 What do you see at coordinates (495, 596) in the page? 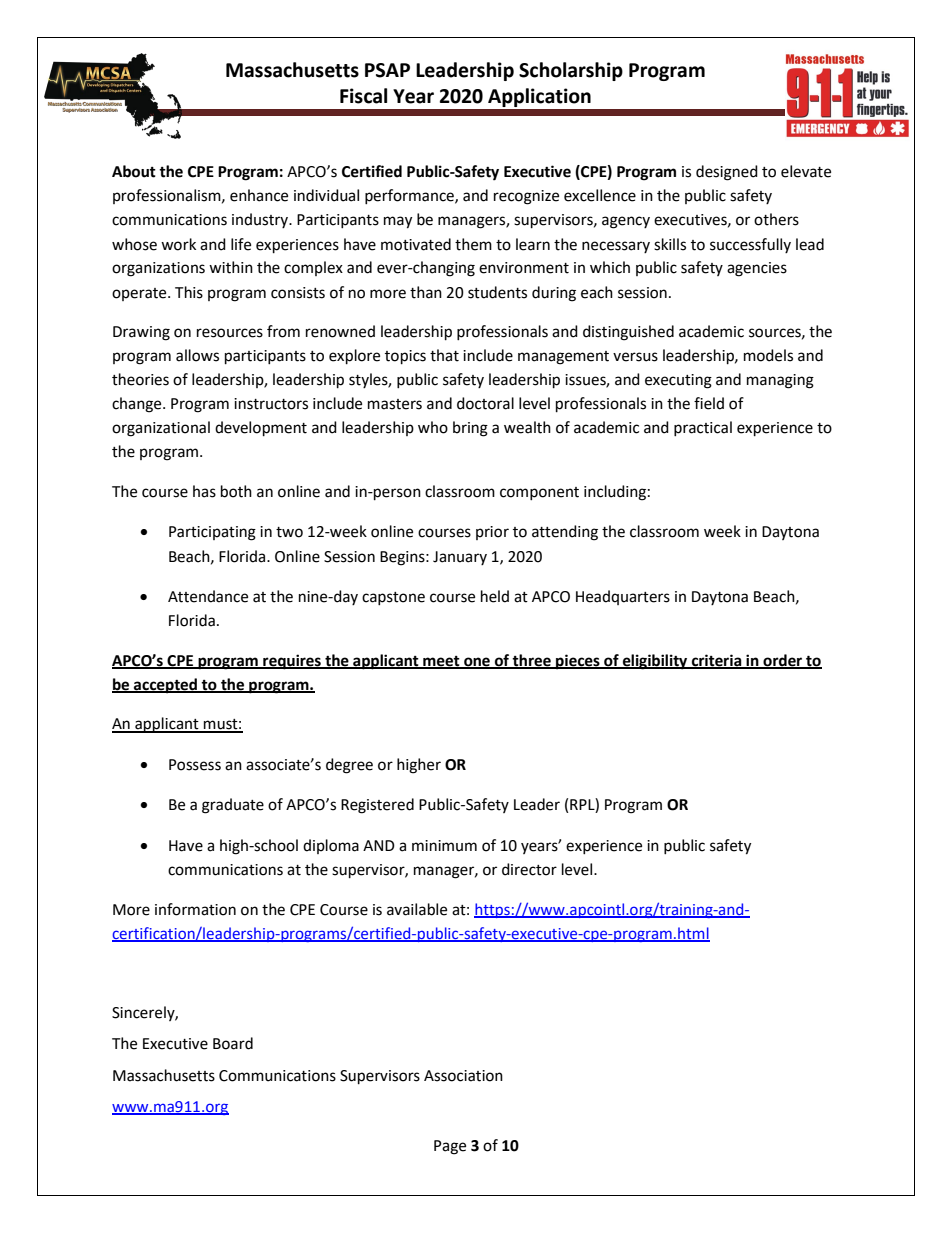
I see `held` at bounding box center [495, 596].
